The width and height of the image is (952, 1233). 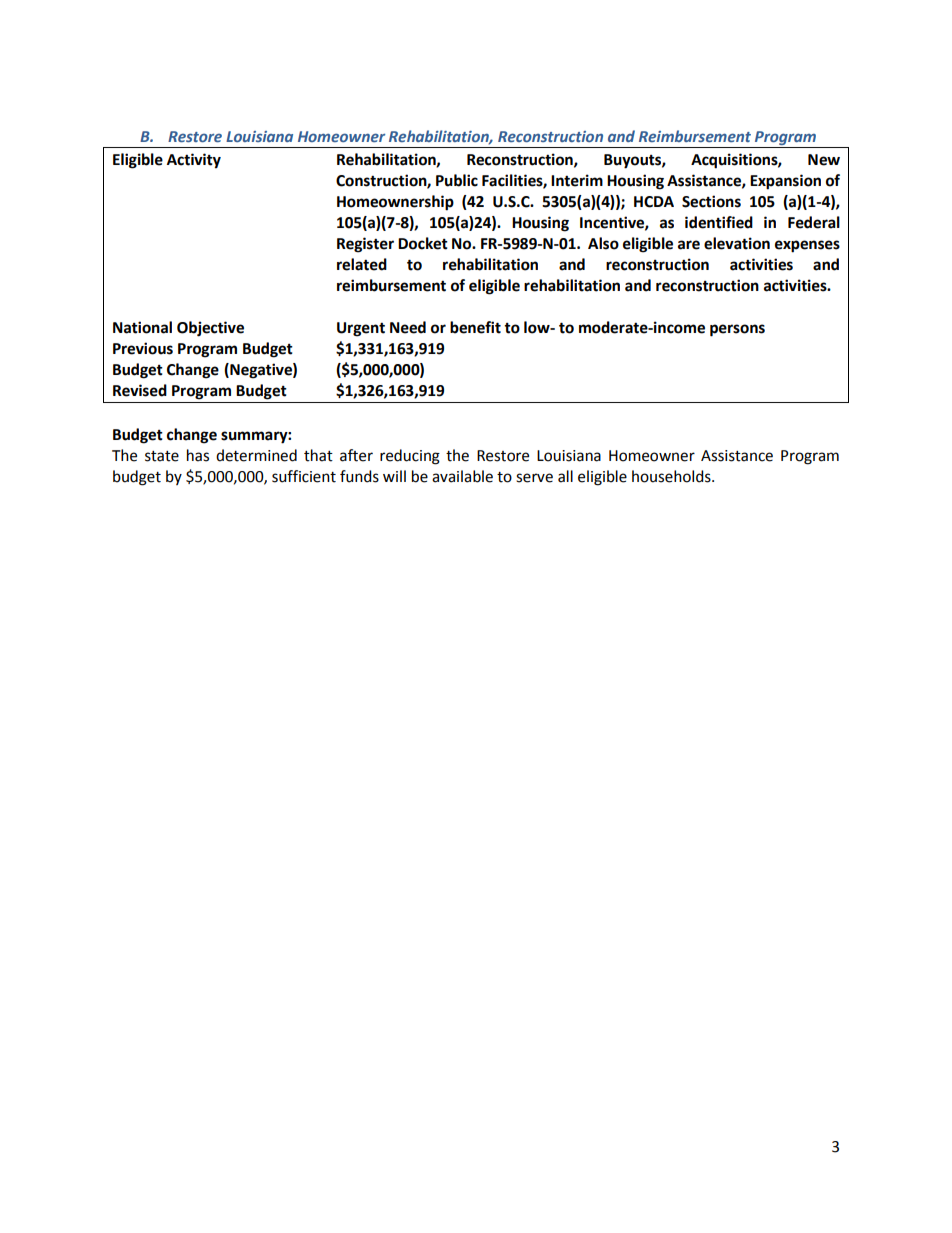 I want to click on Public, so click(x=457, y=180).
